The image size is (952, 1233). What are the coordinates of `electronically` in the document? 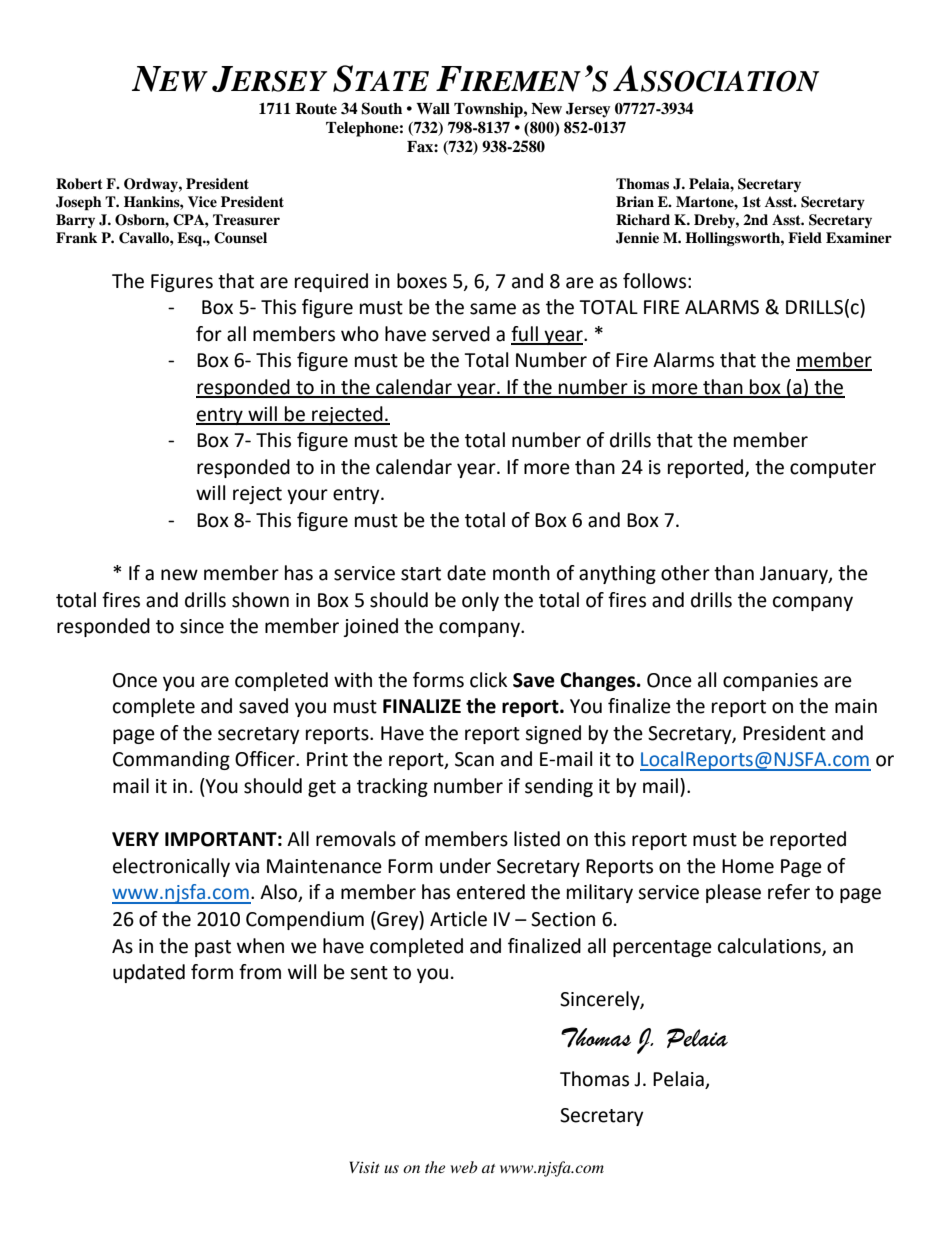 It's located at (171, 867).
